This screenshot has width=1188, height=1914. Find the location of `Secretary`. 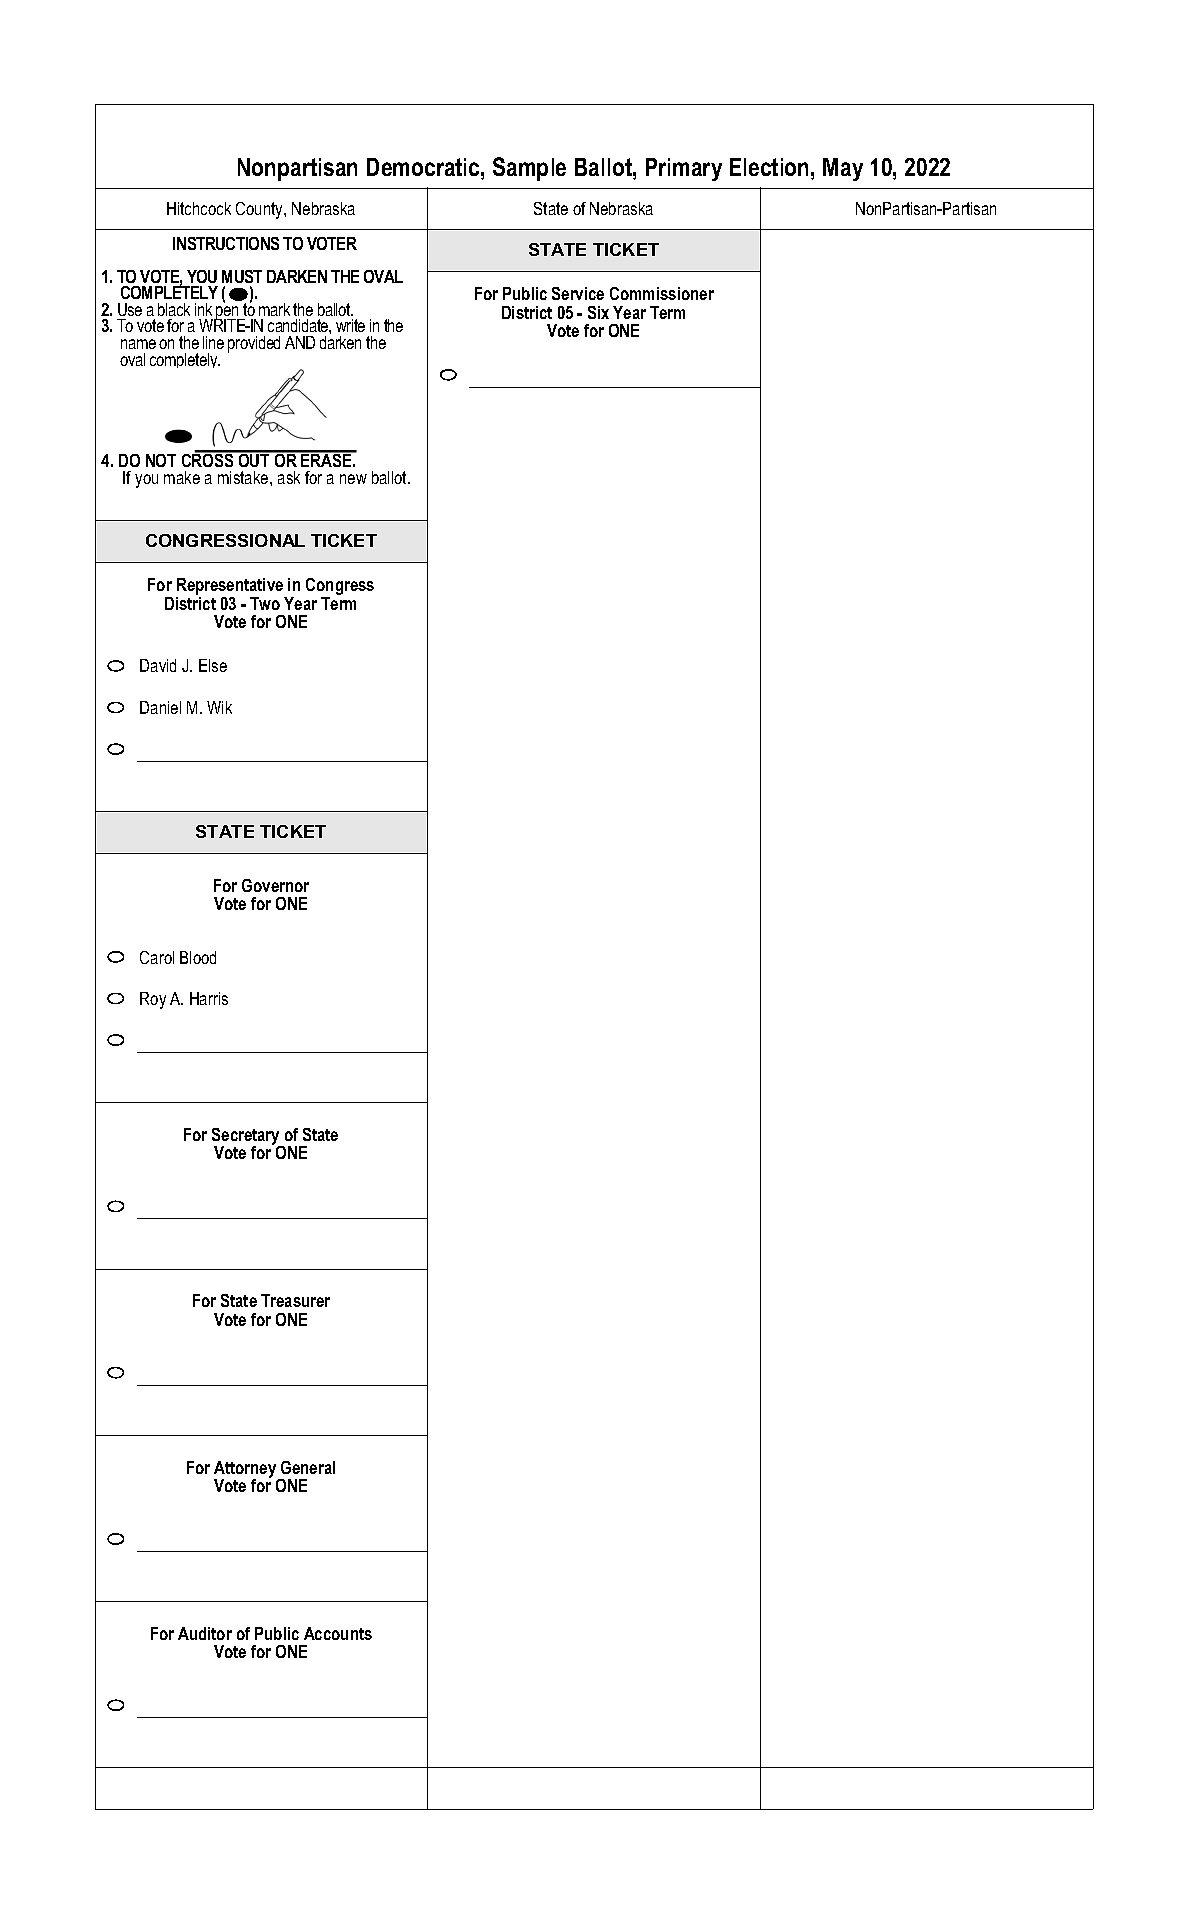

Secretary is located at coordinates (247, 1138).
